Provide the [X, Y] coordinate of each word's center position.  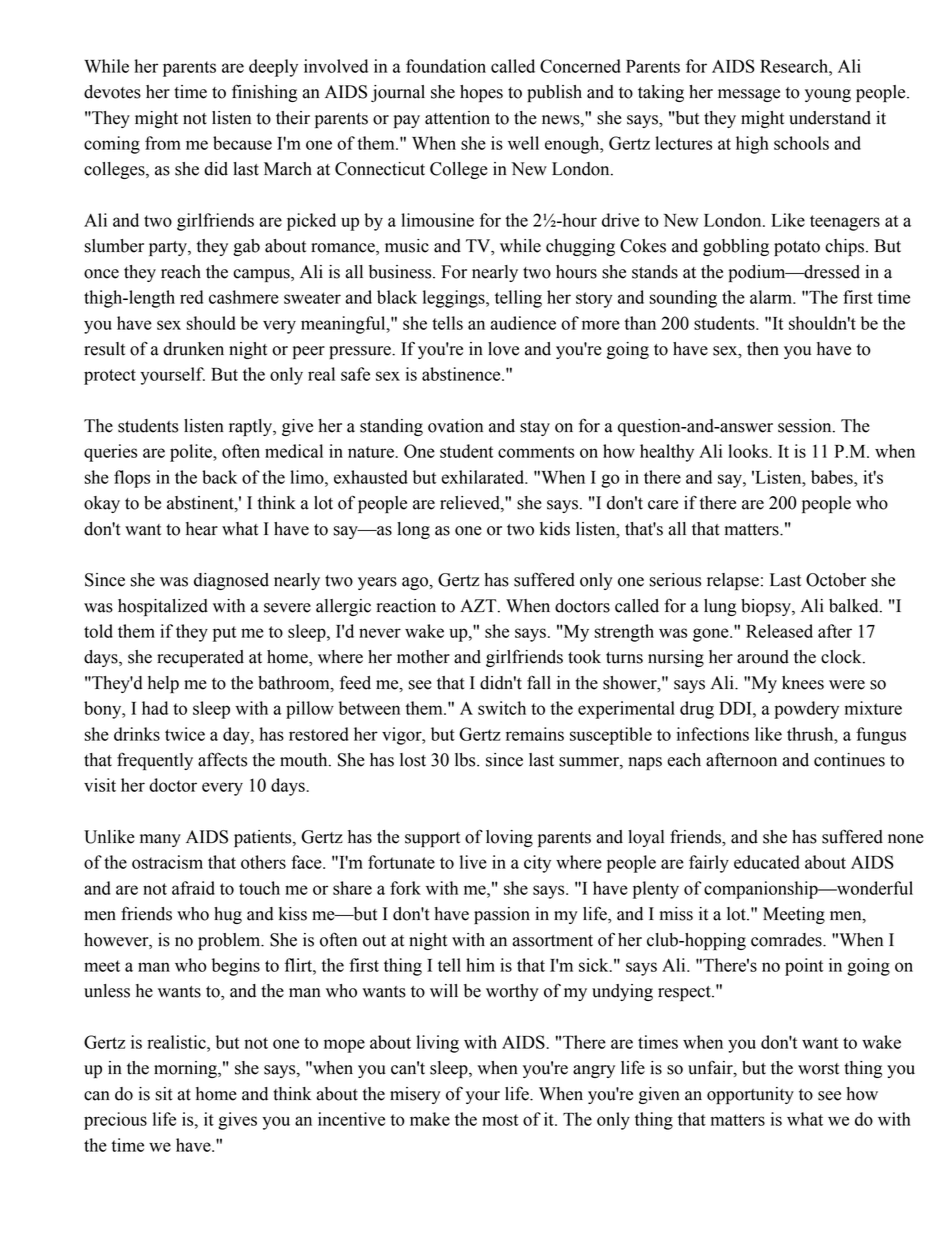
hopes [481, 93]
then [763, 349]
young [828, 95]
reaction [406, 606]
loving [509, 838]
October [836, 580]
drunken [193, 349]
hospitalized [163, 607]
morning [186, 1069]
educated [767, 862]
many [160, 840]
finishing [264, 93]
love [503, 349]
